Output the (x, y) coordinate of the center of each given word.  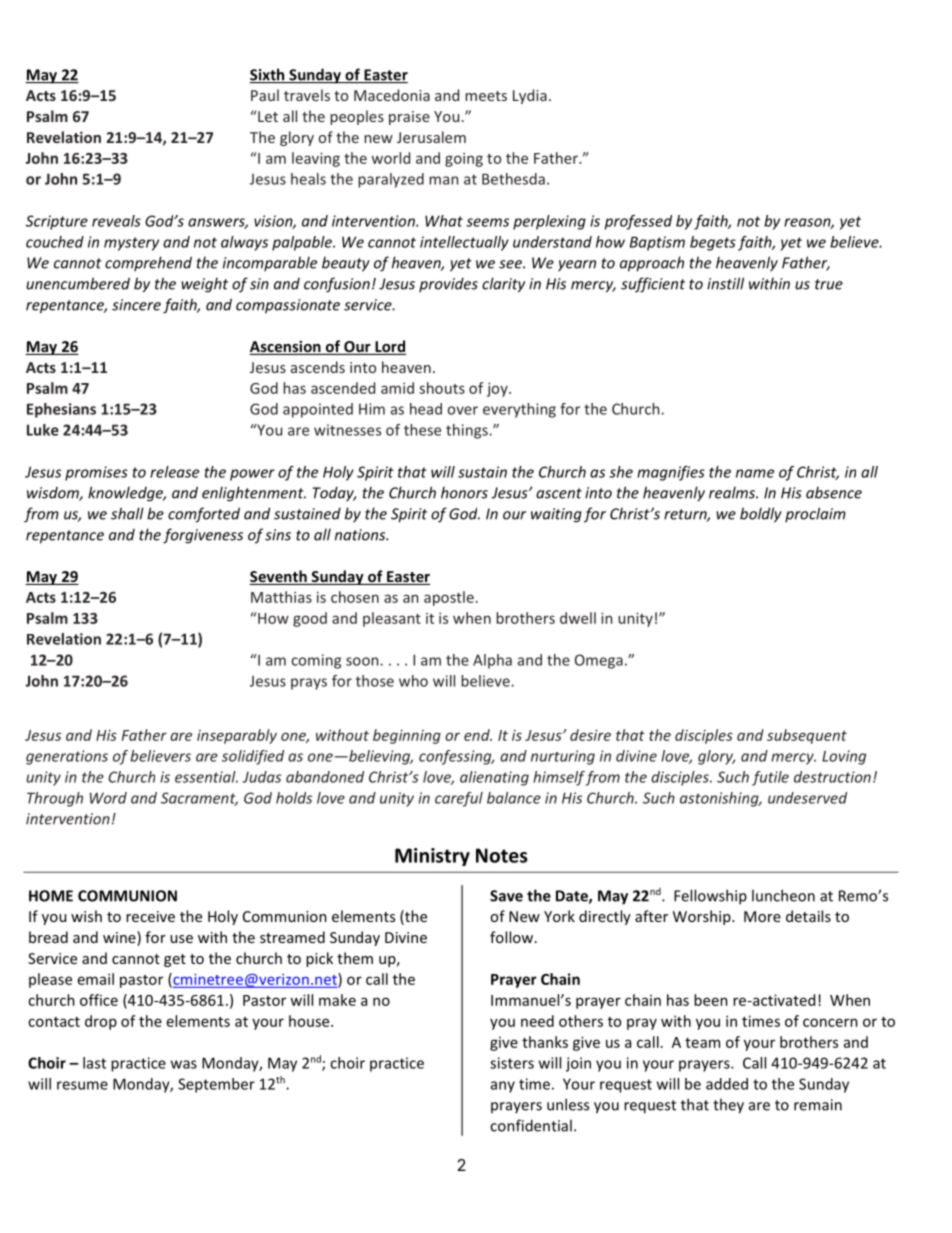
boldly (761, 515)
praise (409, 118)
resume (82, 1085)
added (727, 1084)
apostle (449, 598)
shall (127, 513)
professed (638, 222)
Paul (265, 95)
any (503, 1087)
